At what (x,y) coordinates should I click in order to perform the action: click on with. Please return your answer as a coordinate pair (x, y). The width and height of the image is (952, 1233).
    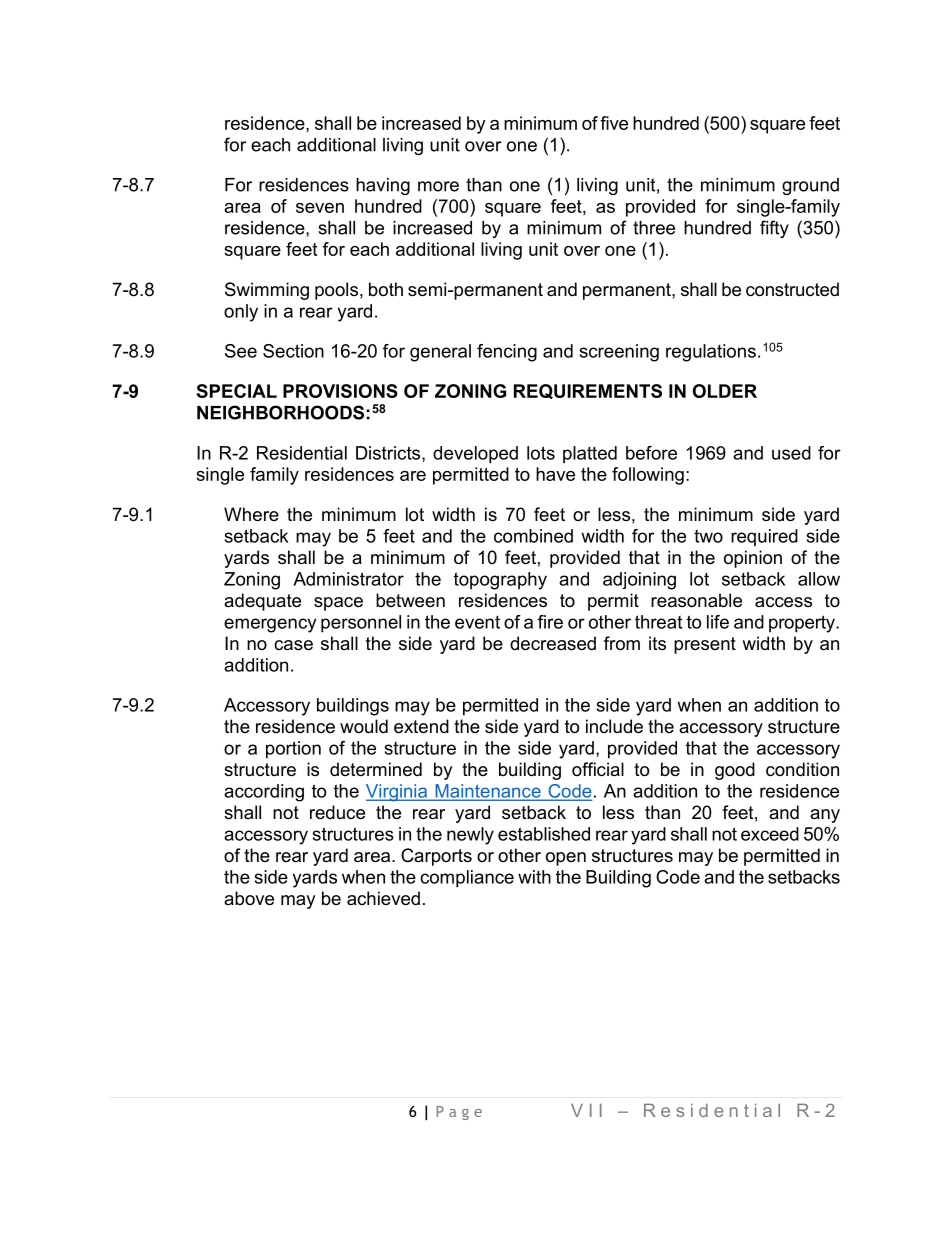
    Looking at the image, I should click on (534, 877).
